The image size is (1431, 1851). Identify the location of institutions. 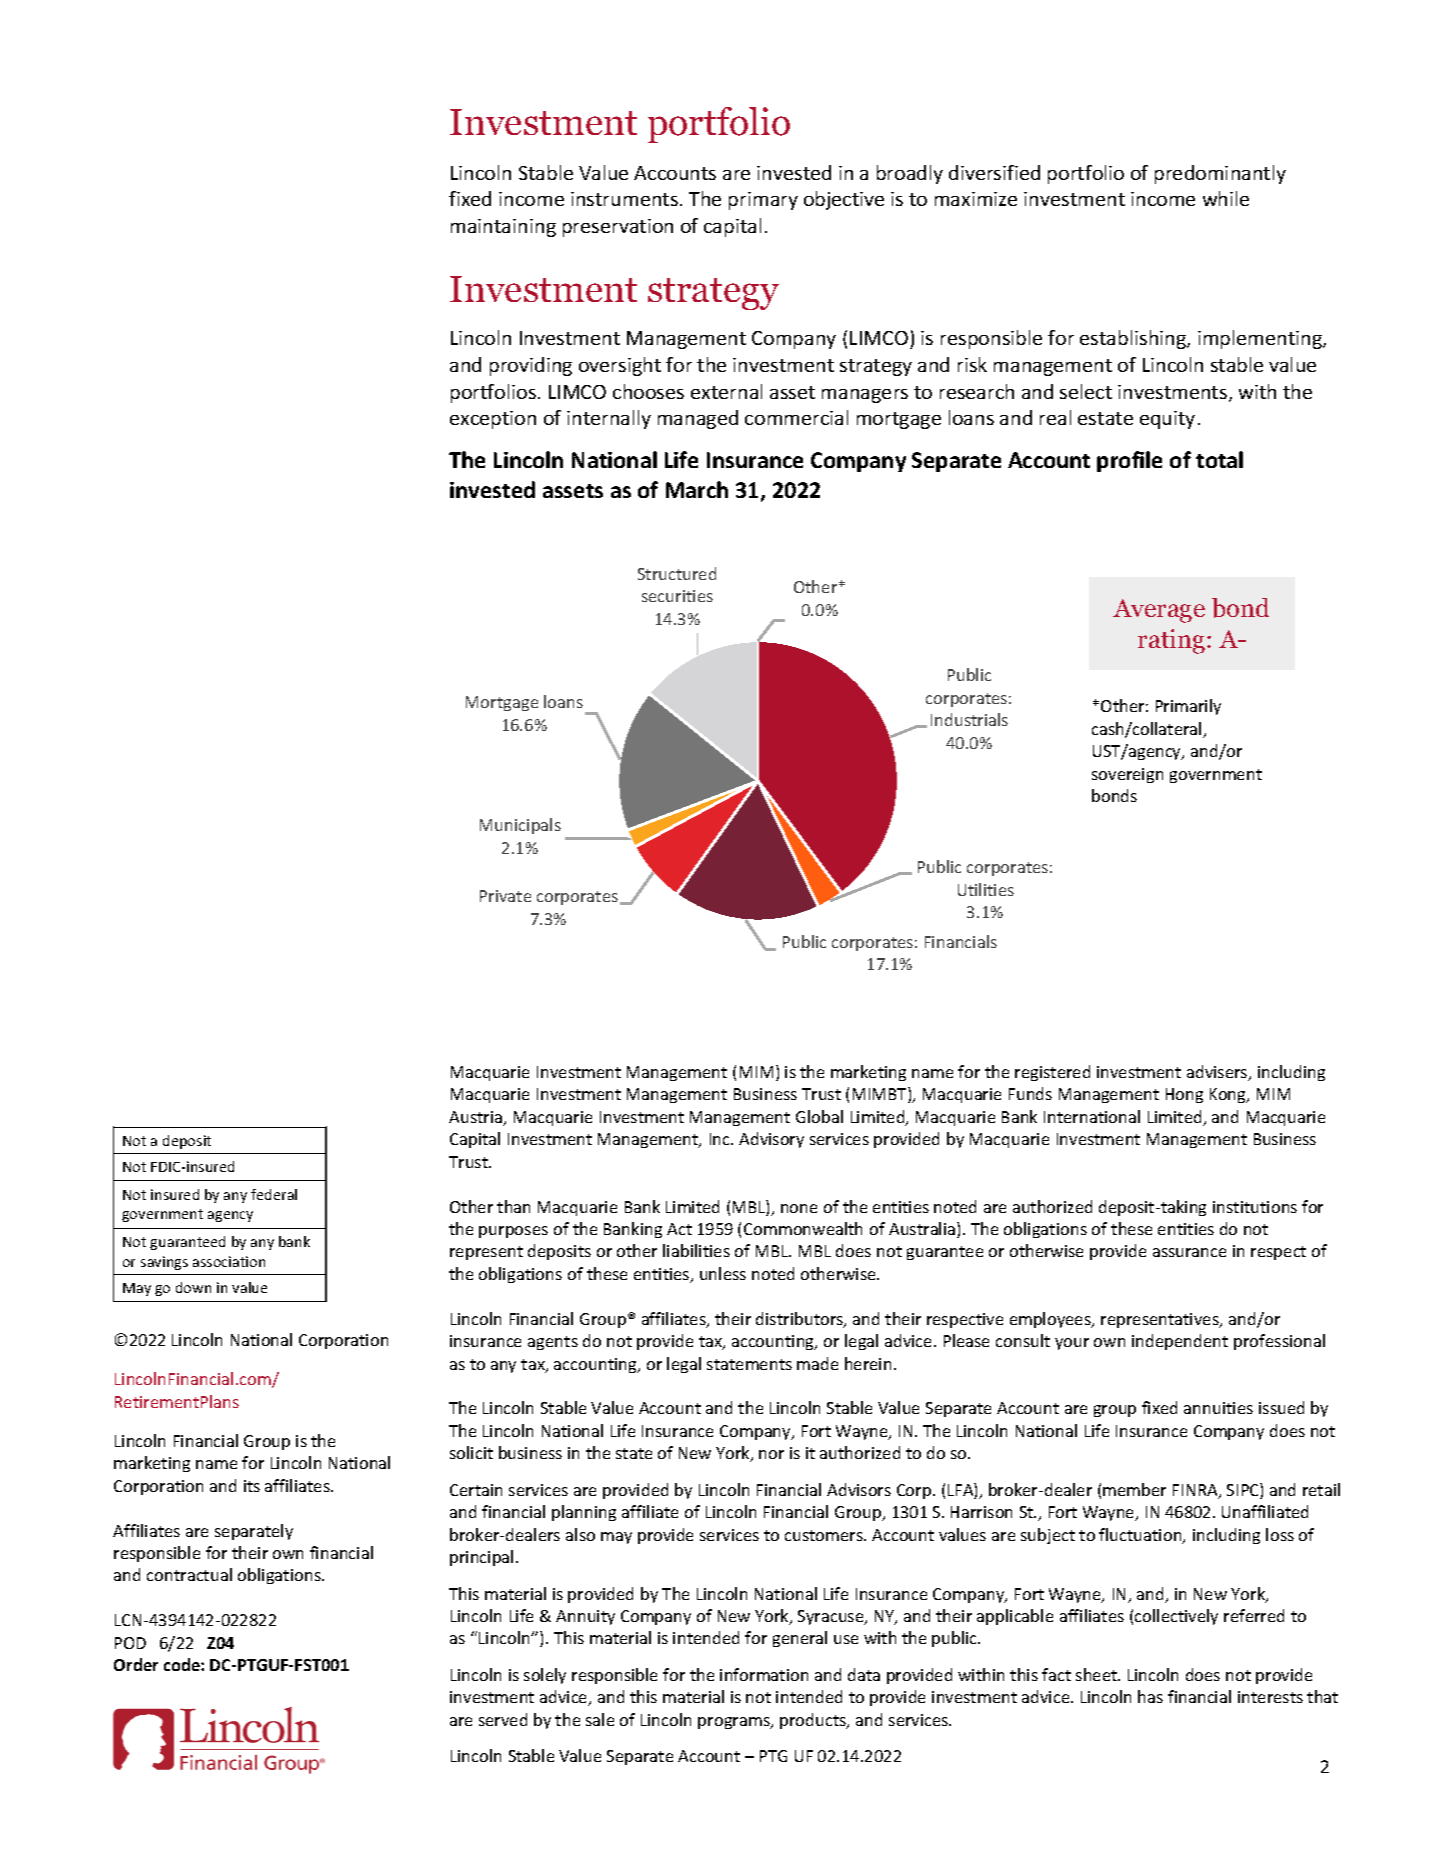
(1255, 1207).
